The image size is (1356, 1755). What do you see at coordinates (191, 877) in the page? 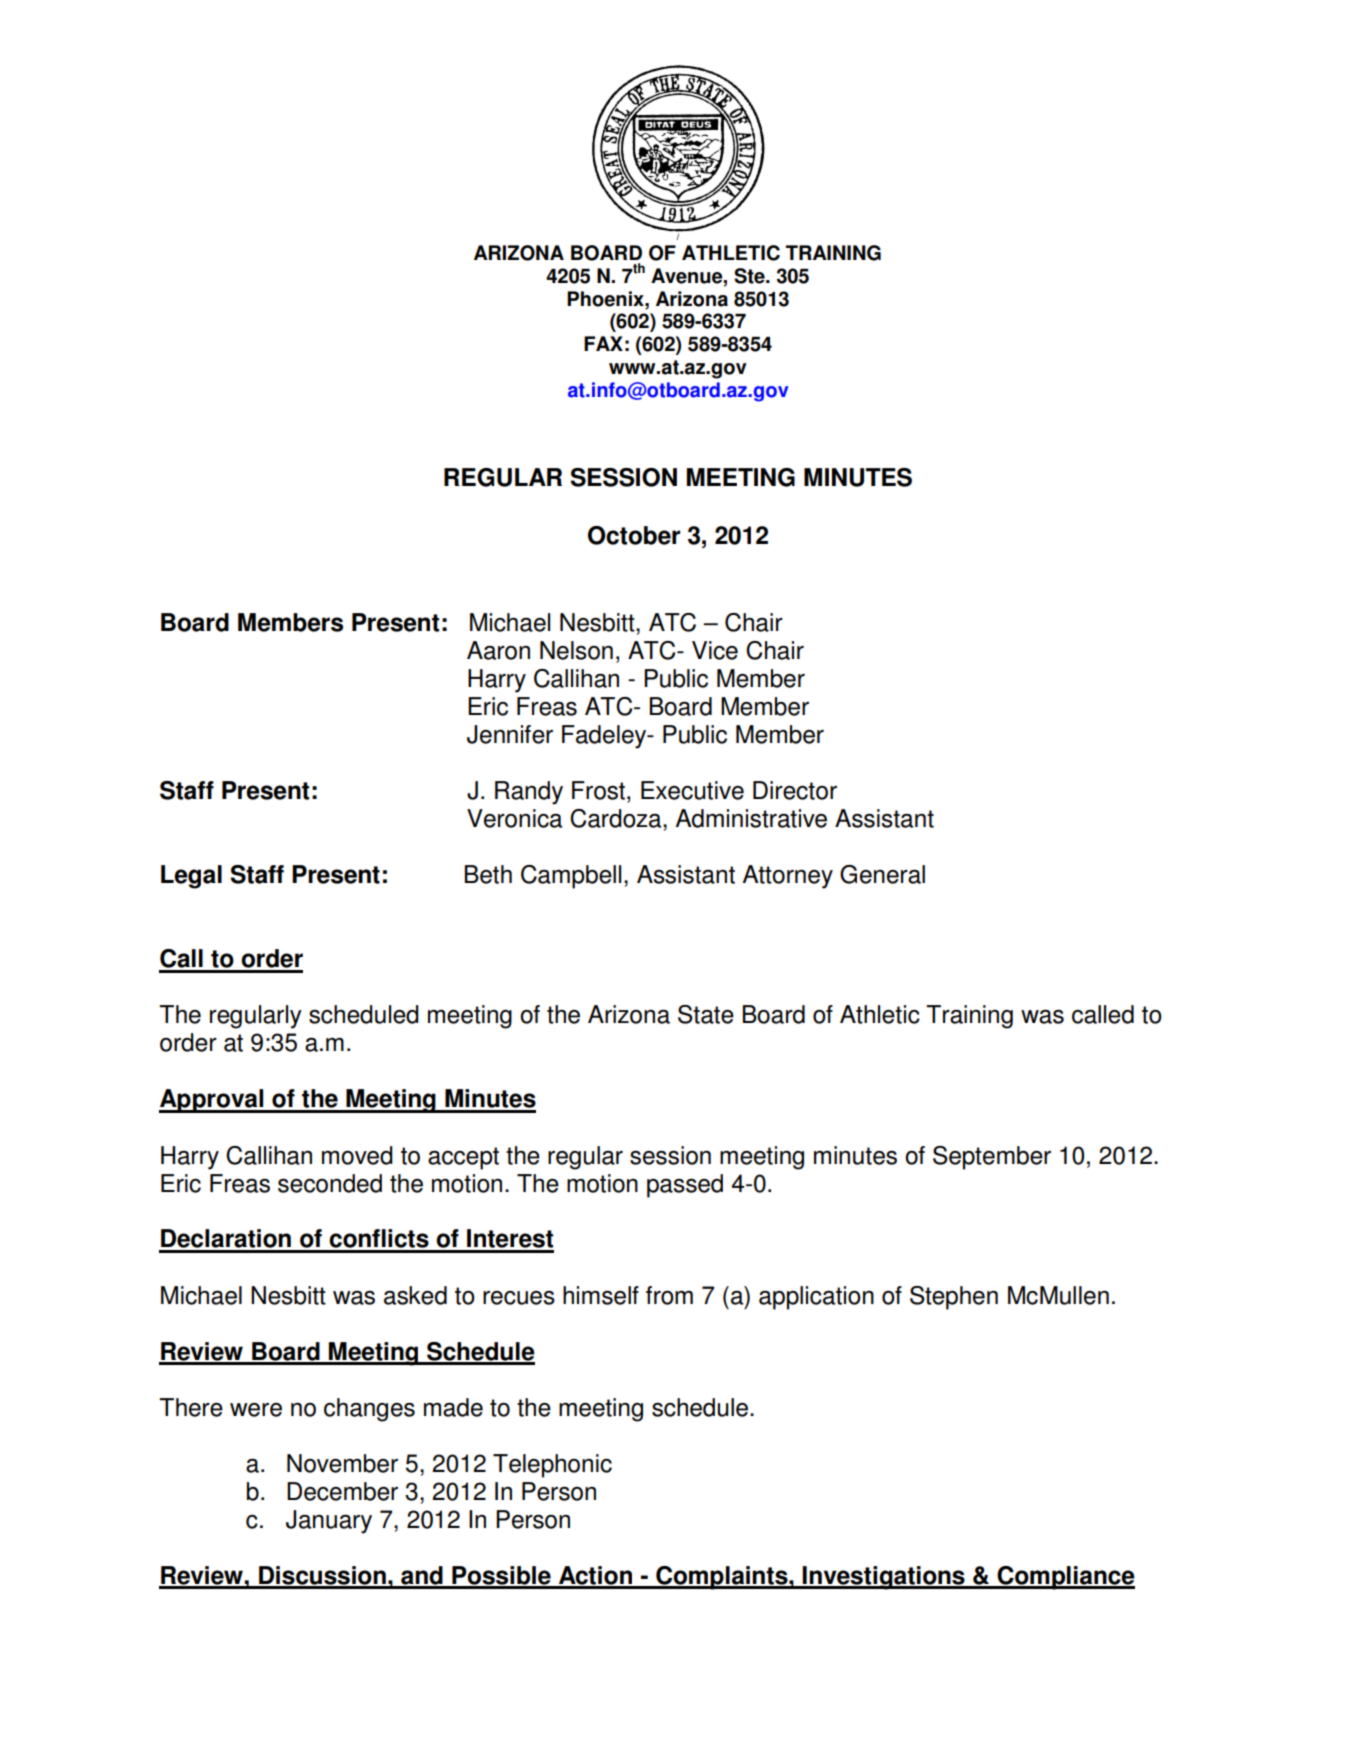
I see `Legal` at bounding box center [191, 877].
